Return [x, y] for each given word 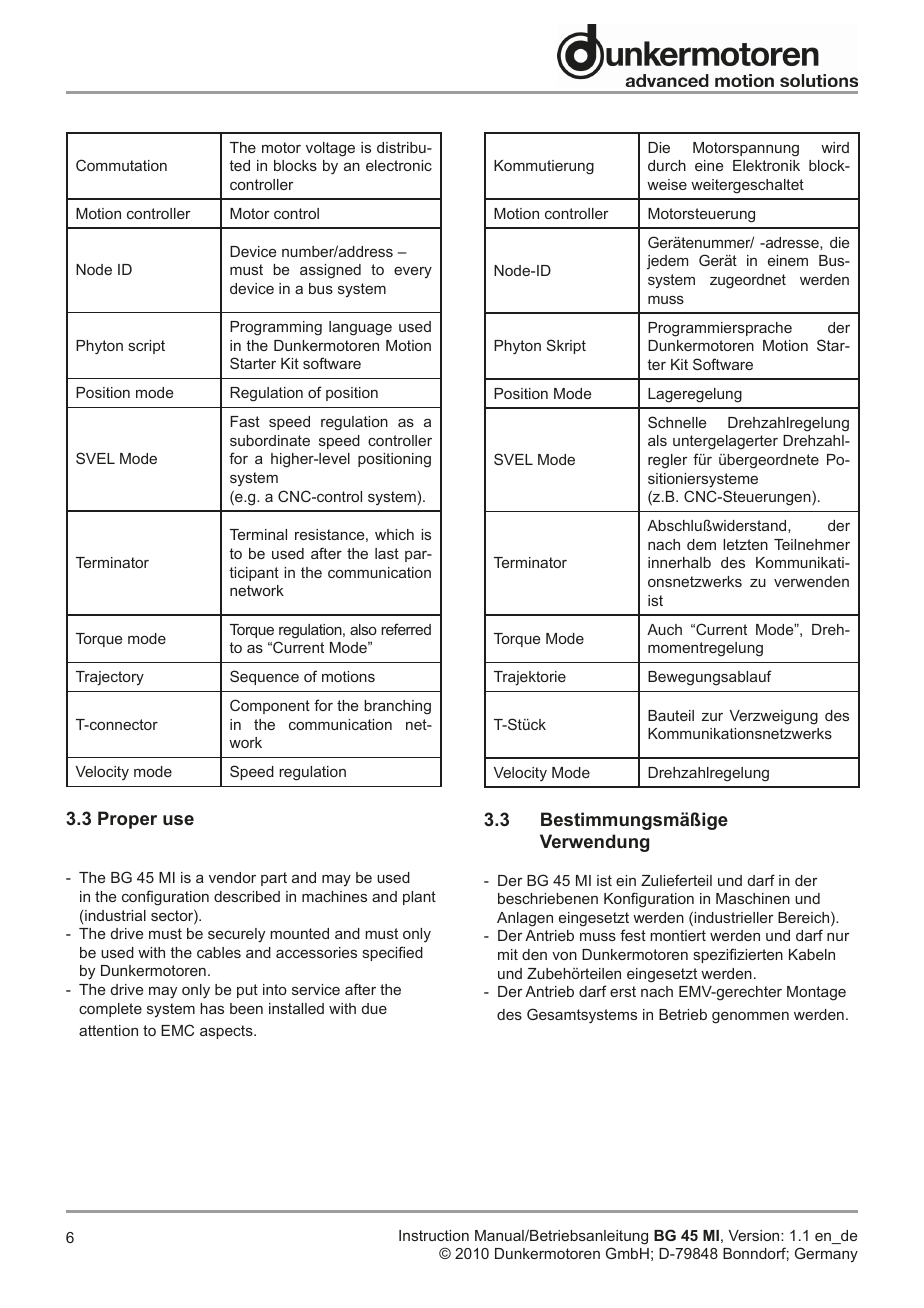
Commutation [121, 165]
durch [667, 165]
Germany [826, 1254]
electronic [399, 165]
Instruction [434, 1235]
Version [755, 1235]
